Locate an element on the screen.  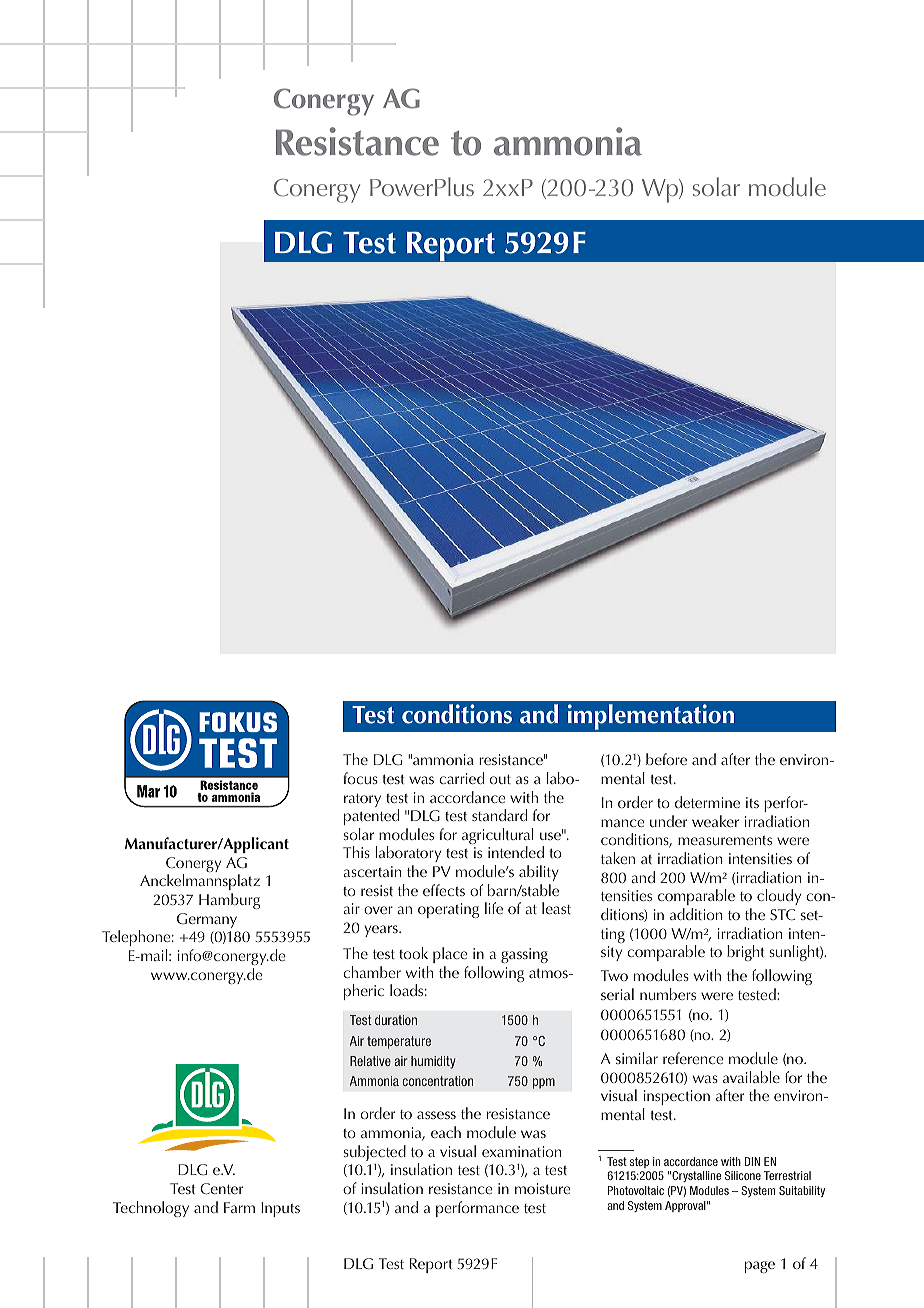
before is located at coordinates (666, 759).
